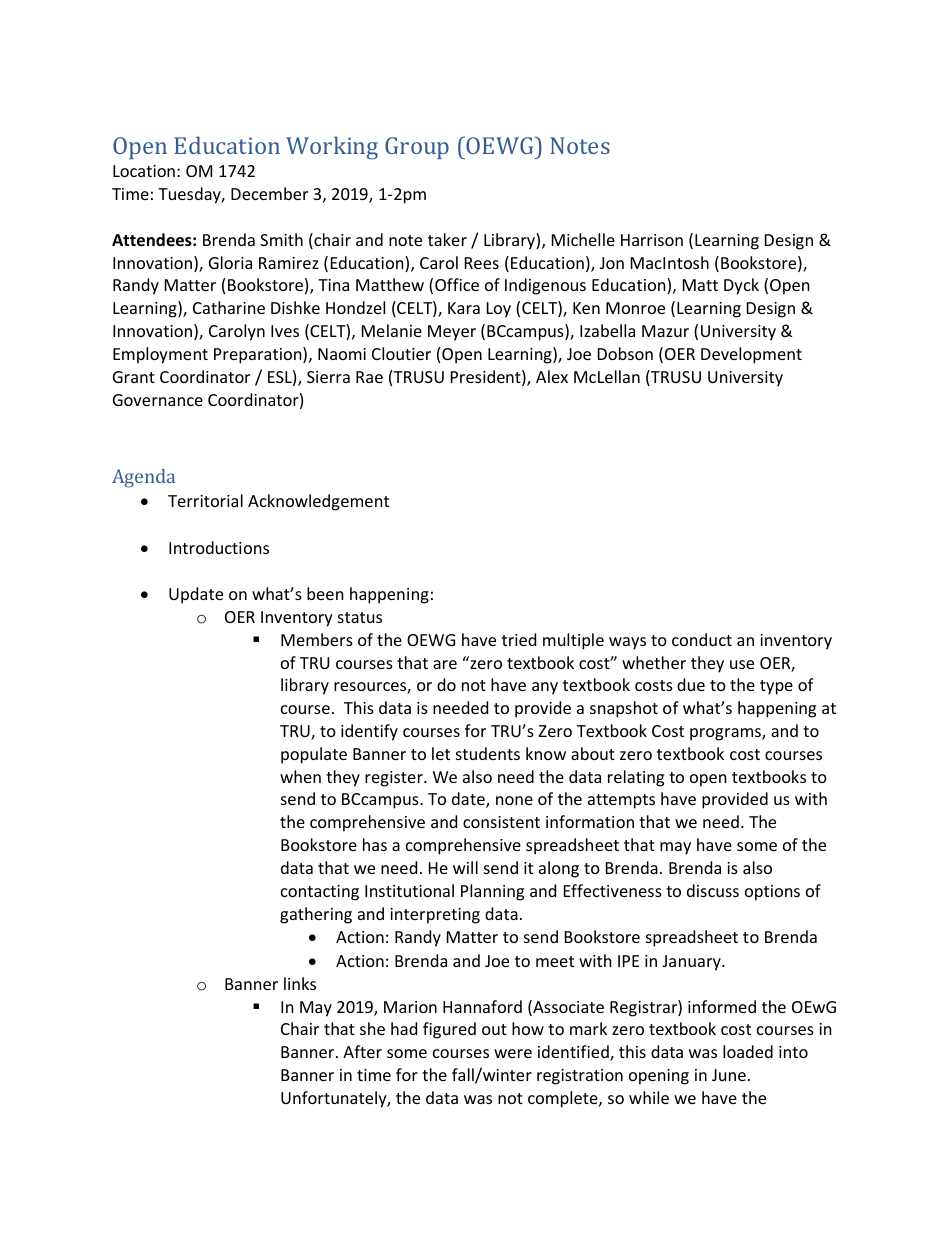 The image size is (952, 1233). I want to click on Harrison, so click(652, 240).
